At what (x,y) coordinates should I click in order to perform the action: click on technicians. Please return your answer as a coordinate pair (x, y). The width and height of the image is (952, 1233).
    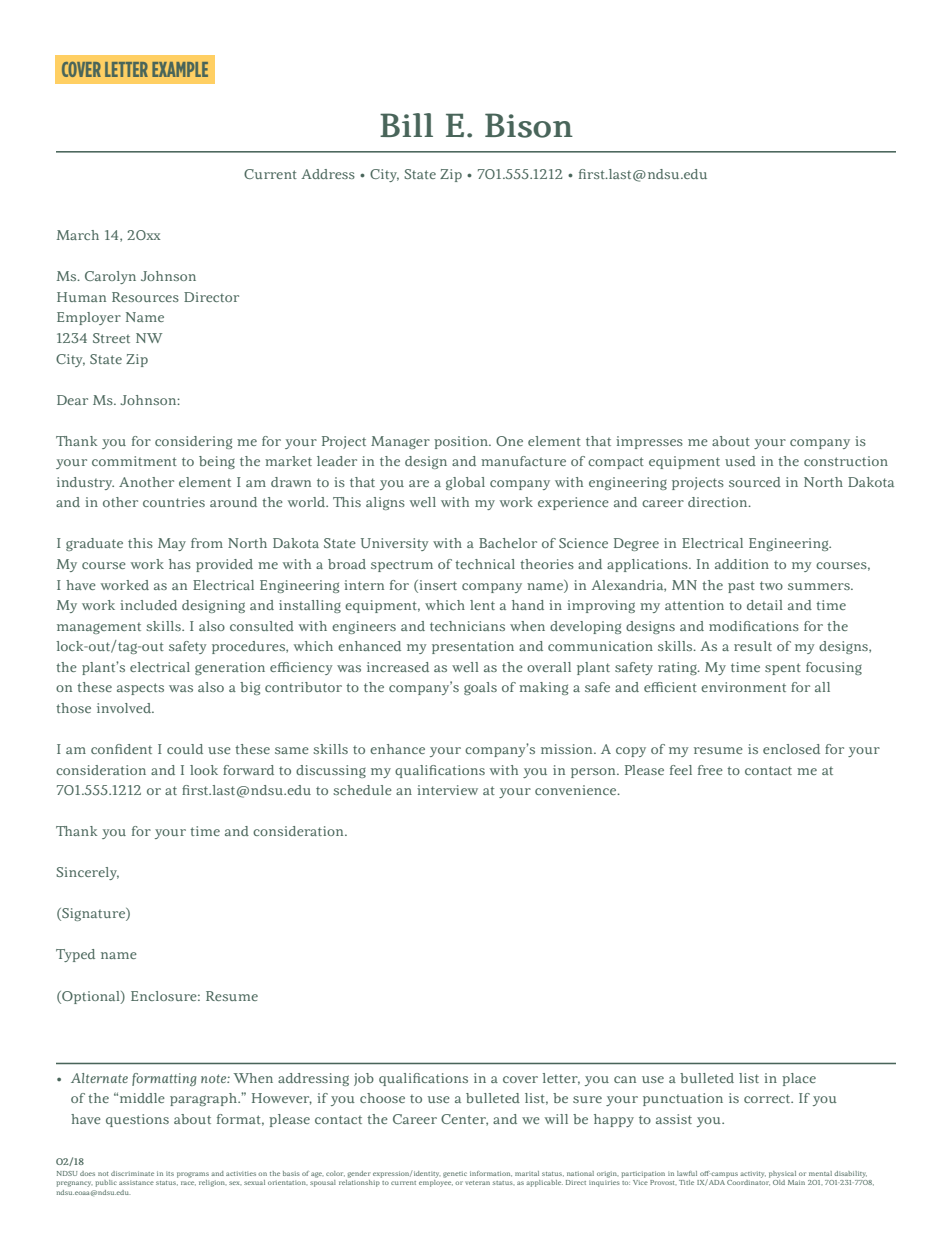
    Looking at the image, I should click on (467, 626).
